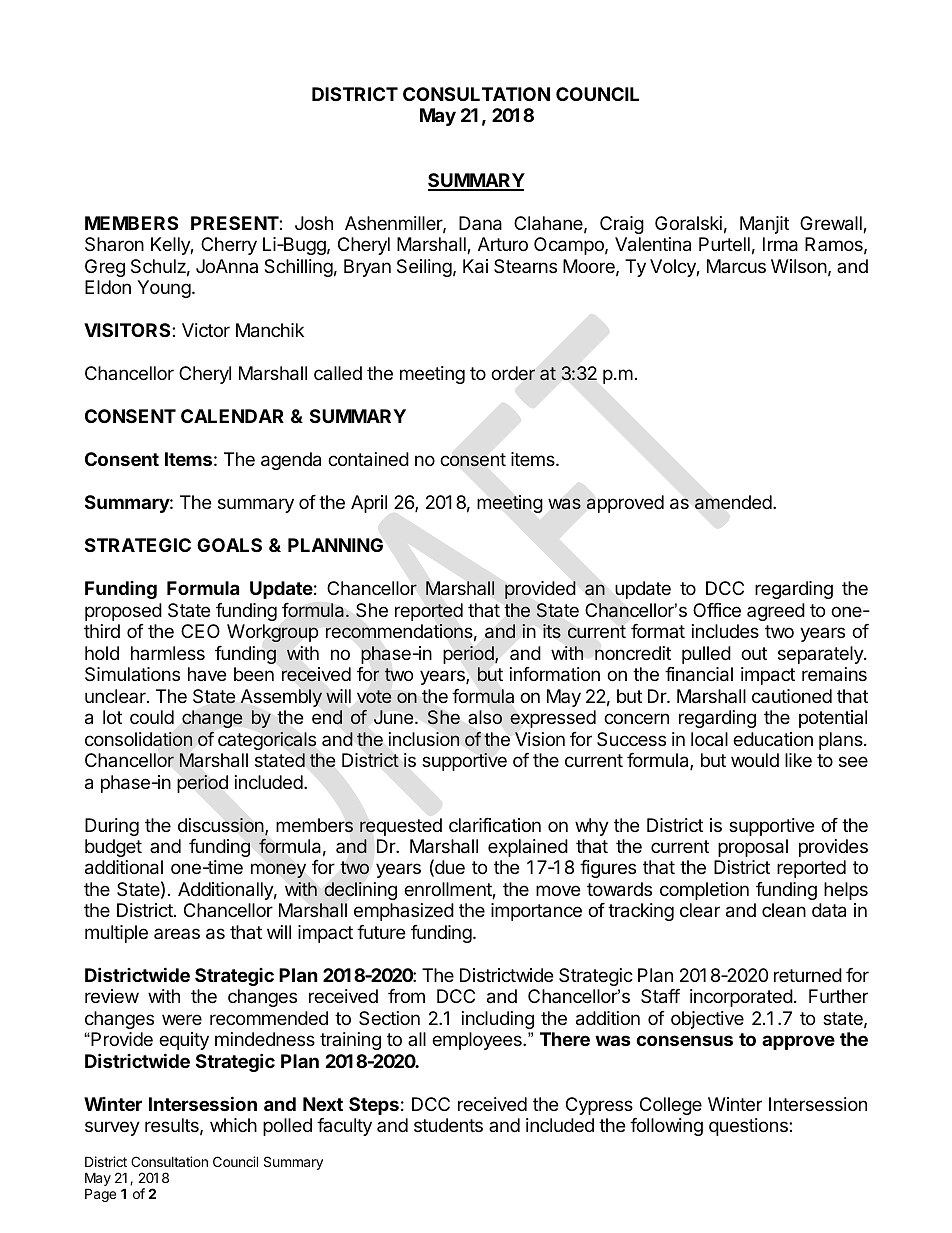 This screenshot has width=952, height=1233. Describe the element at coordinates (780, 244) in the screenshot. I see `Irma` at that location.
